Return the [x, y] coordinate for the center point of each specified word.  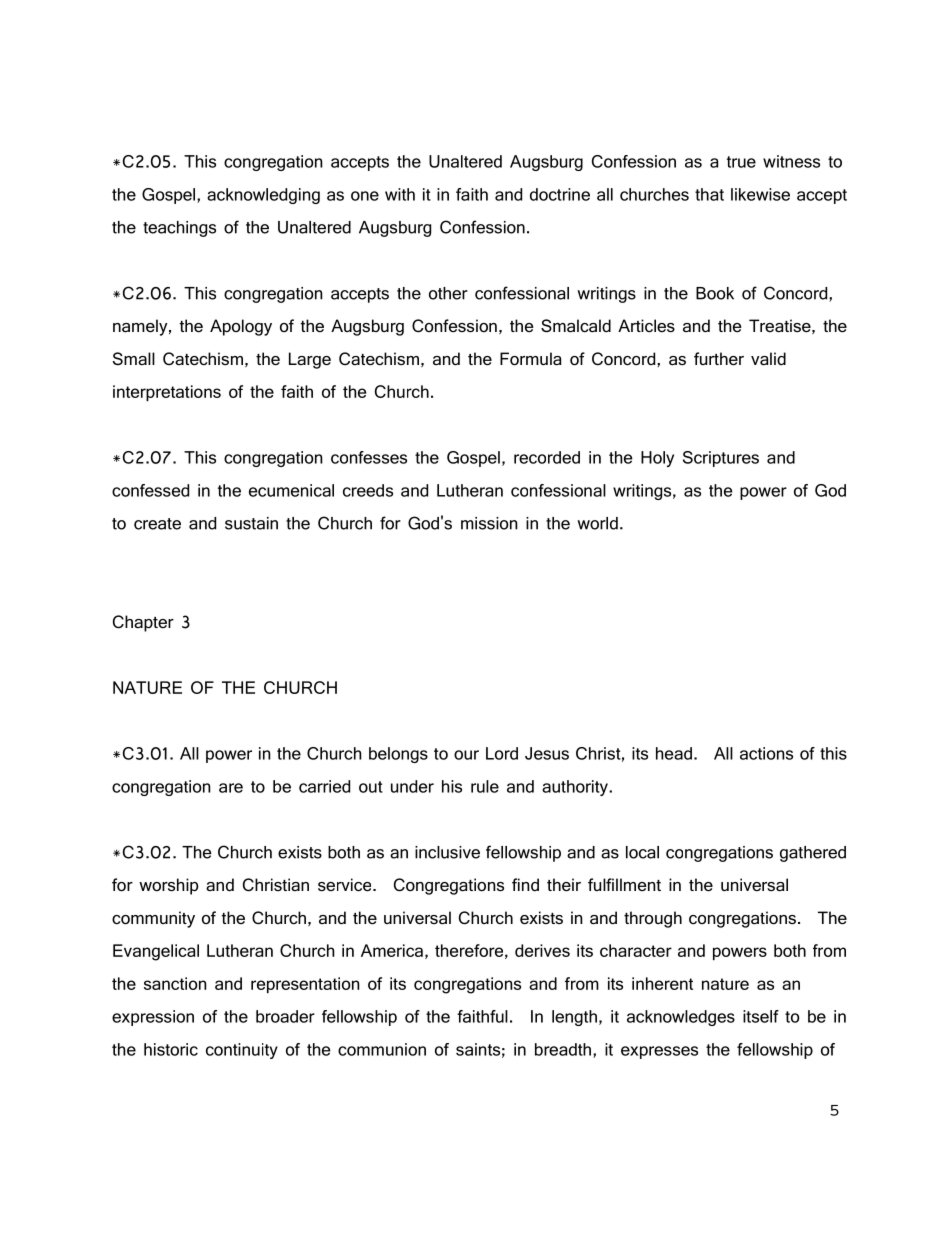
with [400, 194]
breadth [563, 1049]
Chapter [143, 623]
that [709, 194]
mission [489, 523]
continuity [242, 1051]
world [597, 523]
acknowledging [263, 196]
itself [761, 1016]
